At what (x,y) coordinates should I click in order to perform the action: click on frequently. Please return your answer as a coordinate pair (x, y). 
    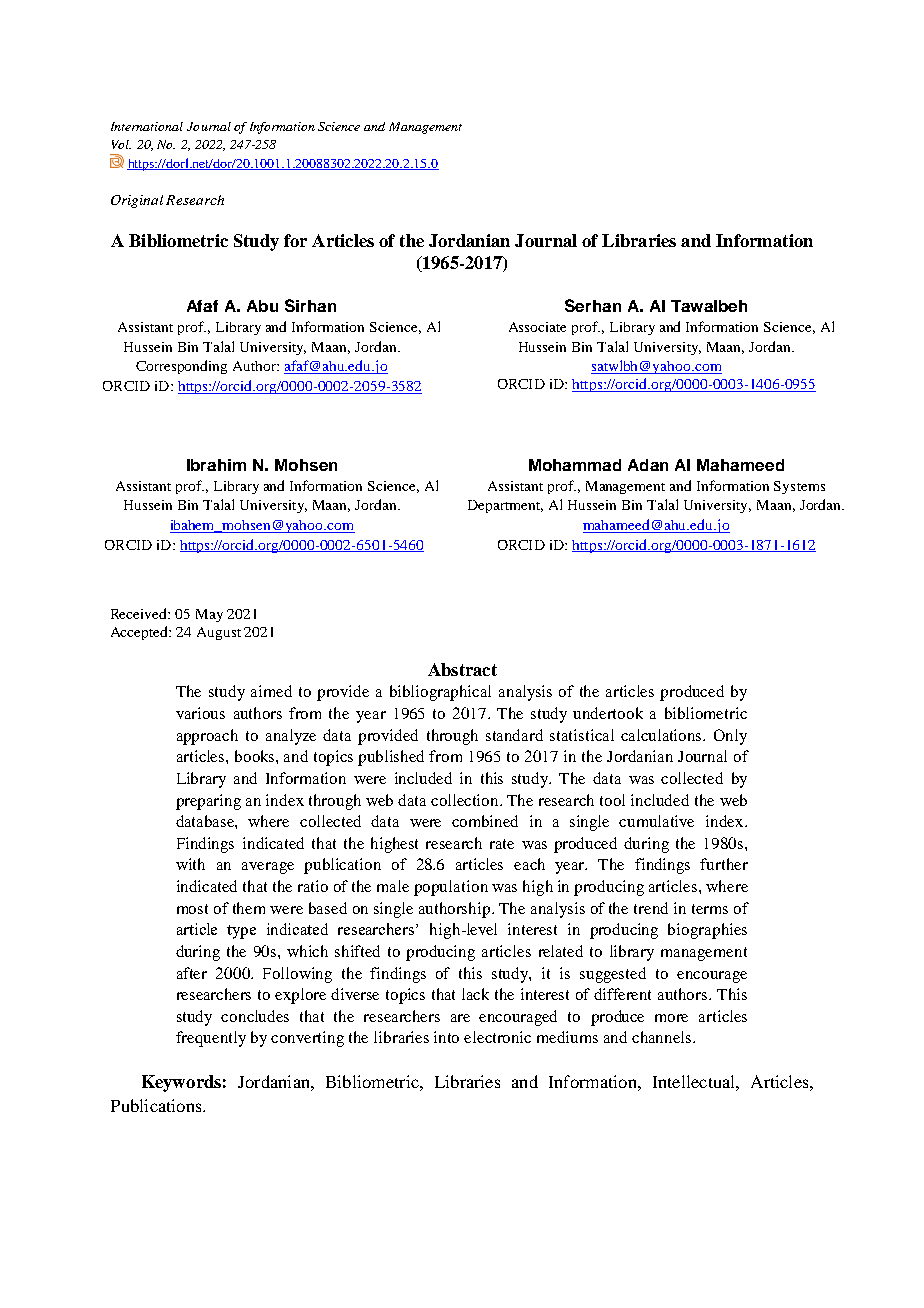
    Looking at the image, I should click on (211, 1039).
